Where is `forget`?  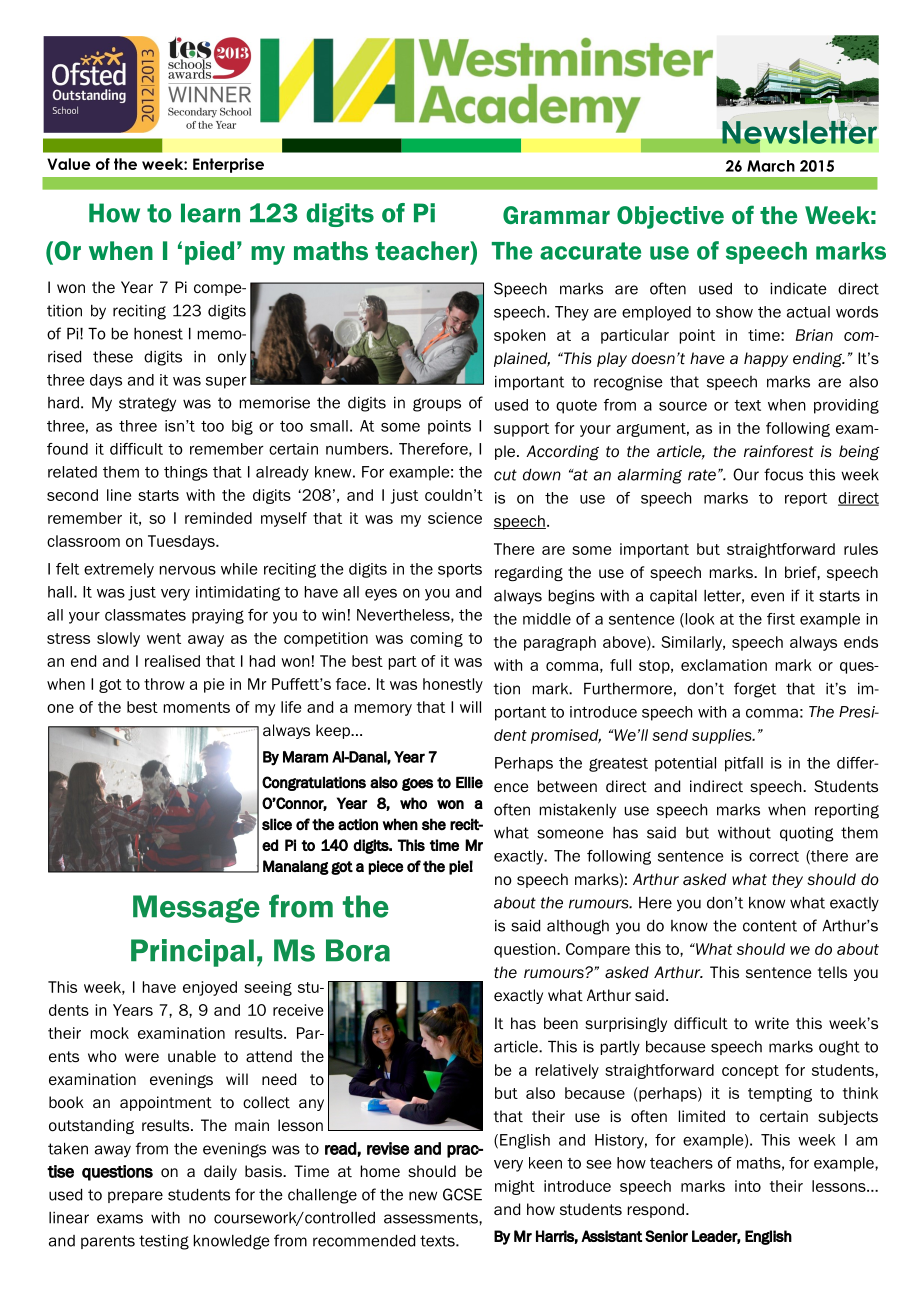
forget is located at coordinates (755, 690).
